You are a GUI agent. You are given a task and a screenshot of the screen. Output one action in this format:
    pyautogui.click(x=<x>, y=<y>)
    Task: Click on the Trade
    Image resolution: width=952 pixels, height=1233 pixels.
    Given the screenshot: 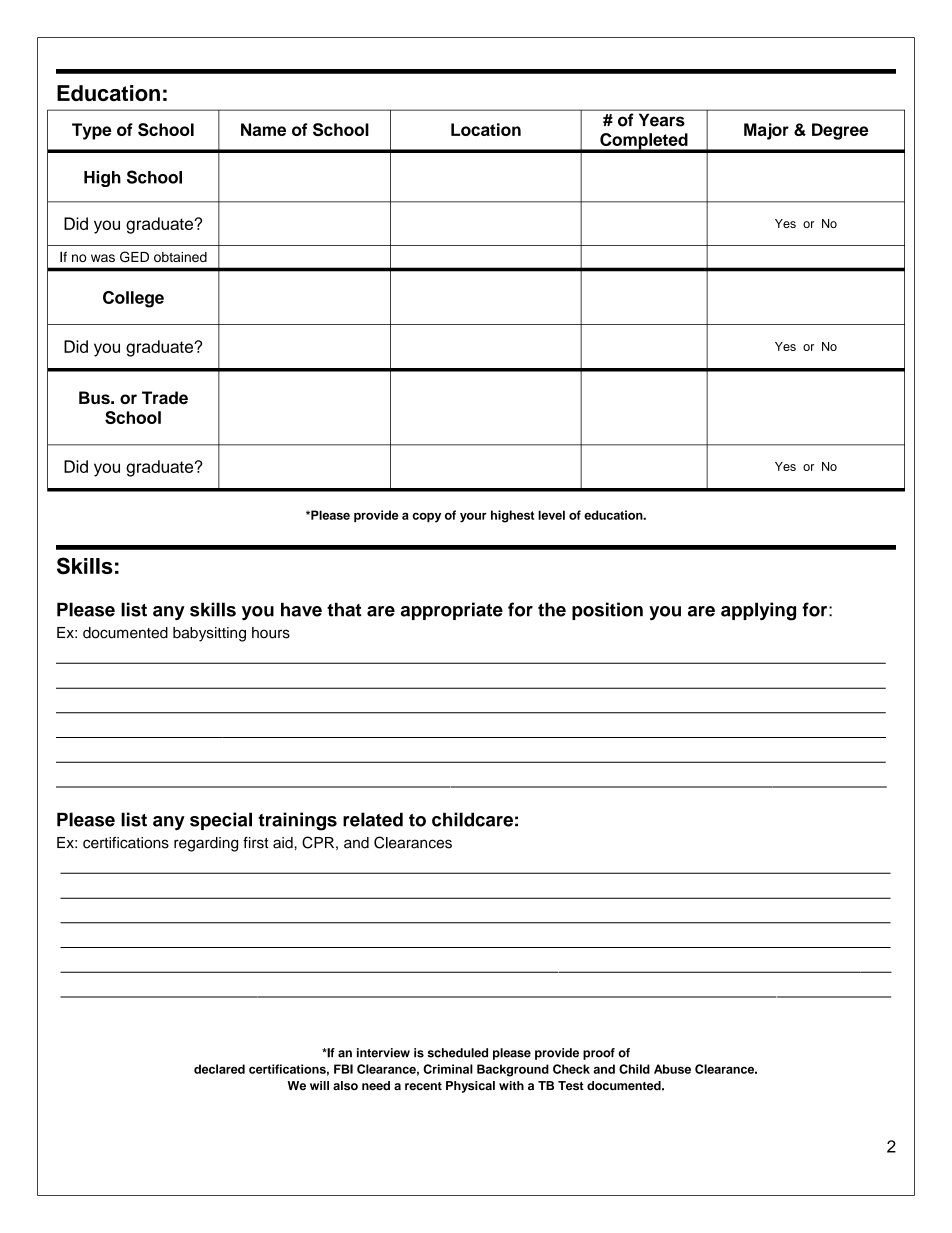 What is the action you would take?
    pyautogui.click(x=165, y=397)
